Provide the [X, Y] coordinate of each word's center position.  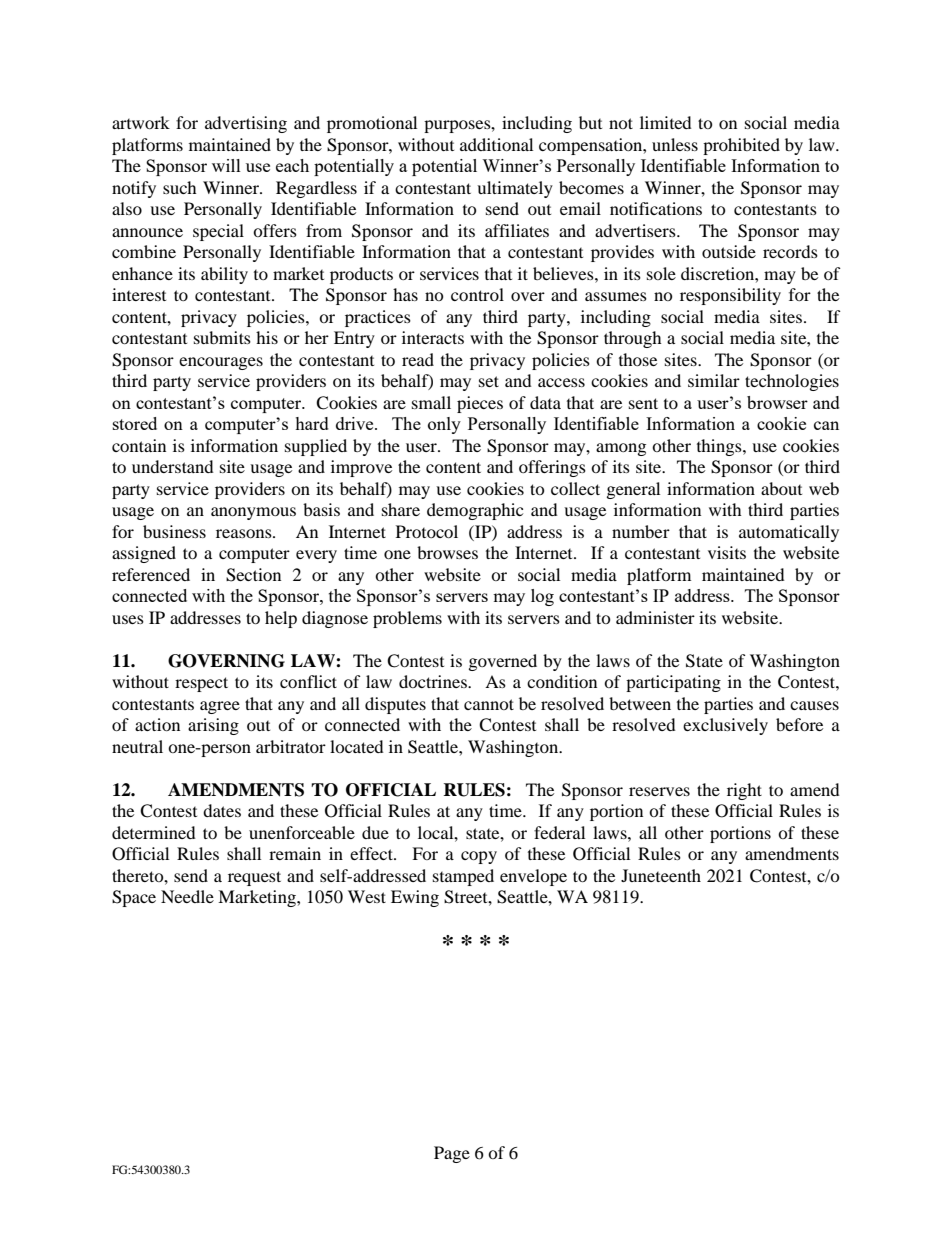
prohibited [741, 146]
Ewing [415, 898]
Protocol [427, 531]
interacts [433, 337]
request [254, 878]
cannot [489, 704]
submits [222, 337]
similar [714, 380]
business [174, 531]
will [226, 165]
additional [496, 144]
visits [727, 552]
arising [213, 726]
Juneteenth [661, 875]
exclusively [725, 726]
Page [452, 1154]
